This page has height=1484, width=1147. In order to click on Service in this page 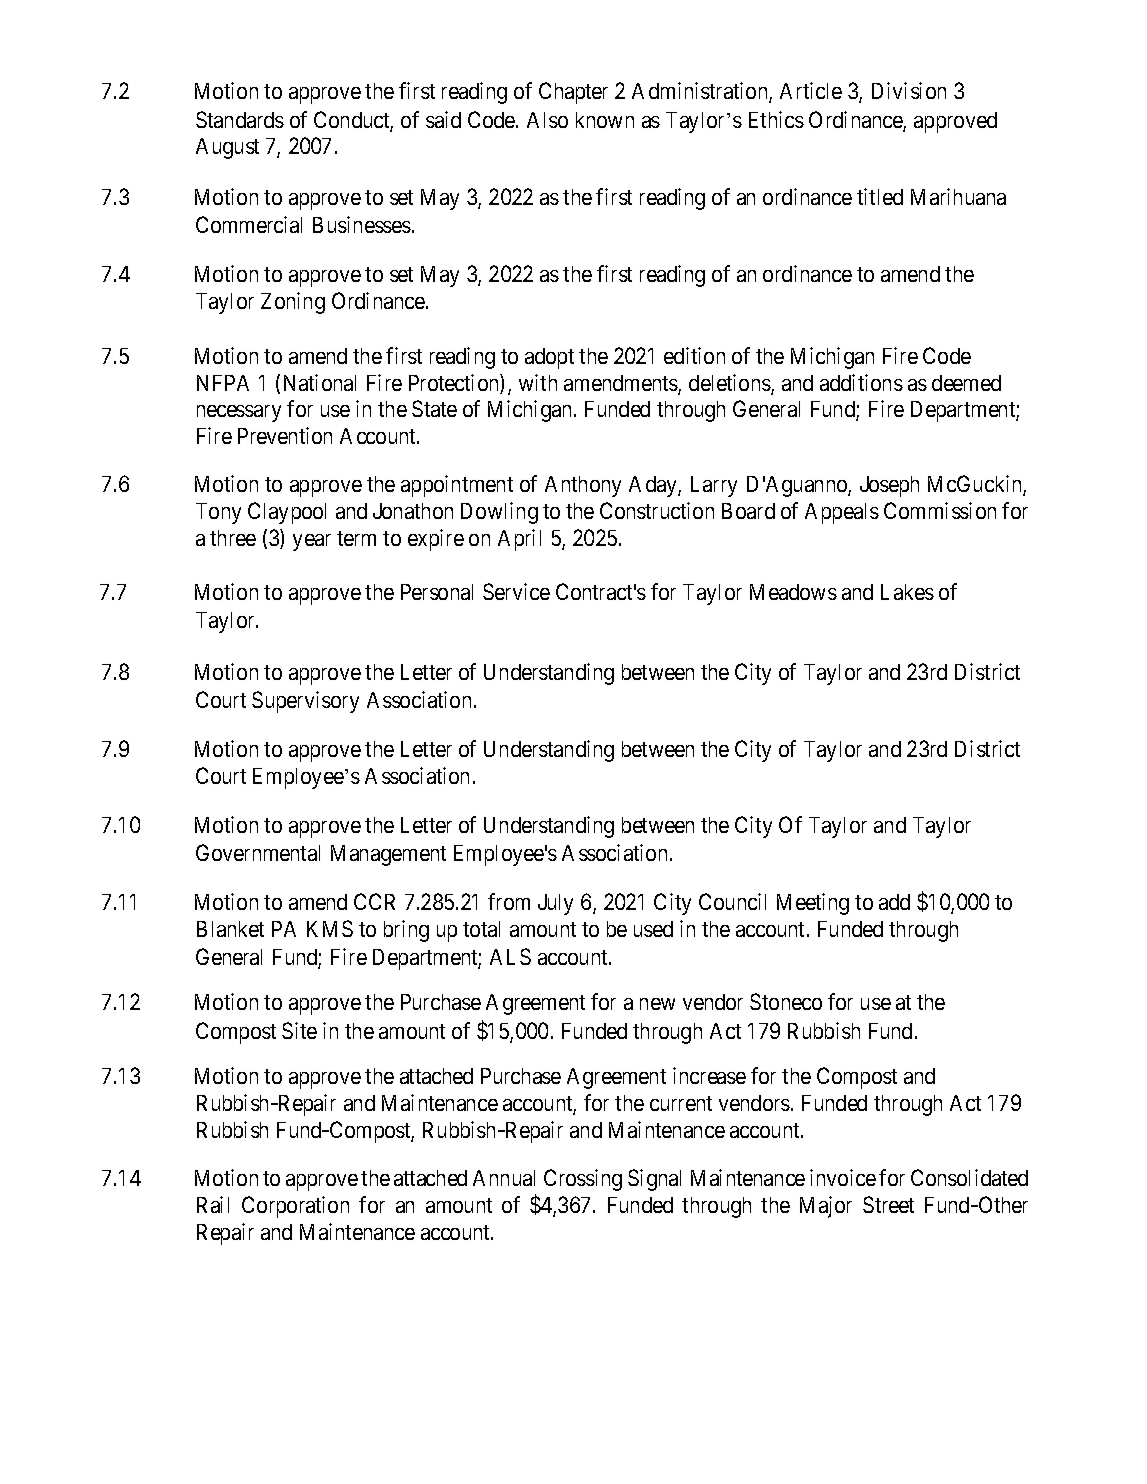, I will do `click(516, 591)`.
